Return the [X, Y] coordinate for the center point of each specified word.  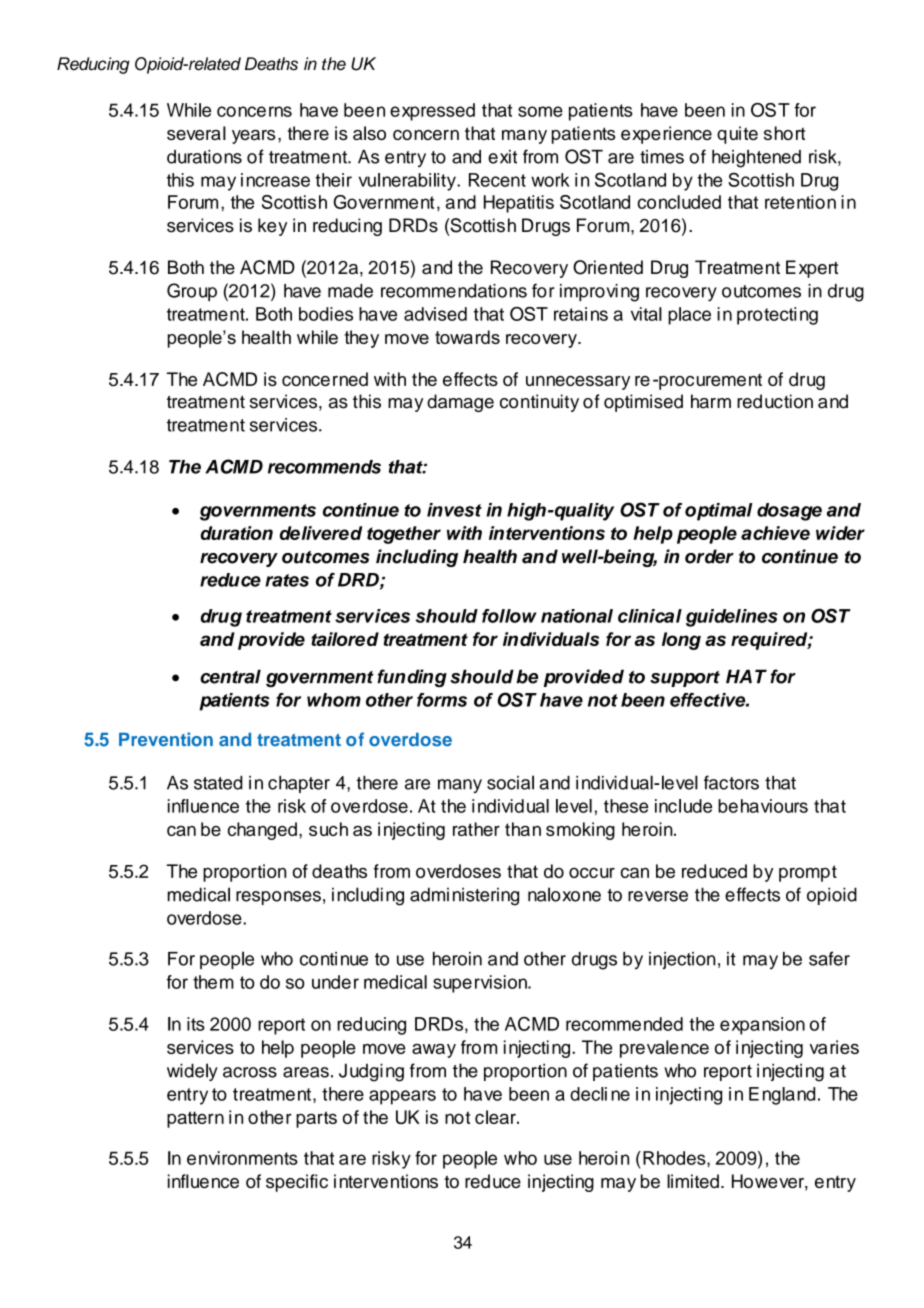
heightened [756, 159]
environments [242, 1158]
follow [509, 616]
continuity [539, 403]
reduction [775, 401]
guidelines [732, 618]
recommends [324, 467]
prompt [808, 873]
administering [464, 896]
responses [278, 898]
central [230, 676]
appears [402, 1097]
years [253, 137]
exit [502, 157]
